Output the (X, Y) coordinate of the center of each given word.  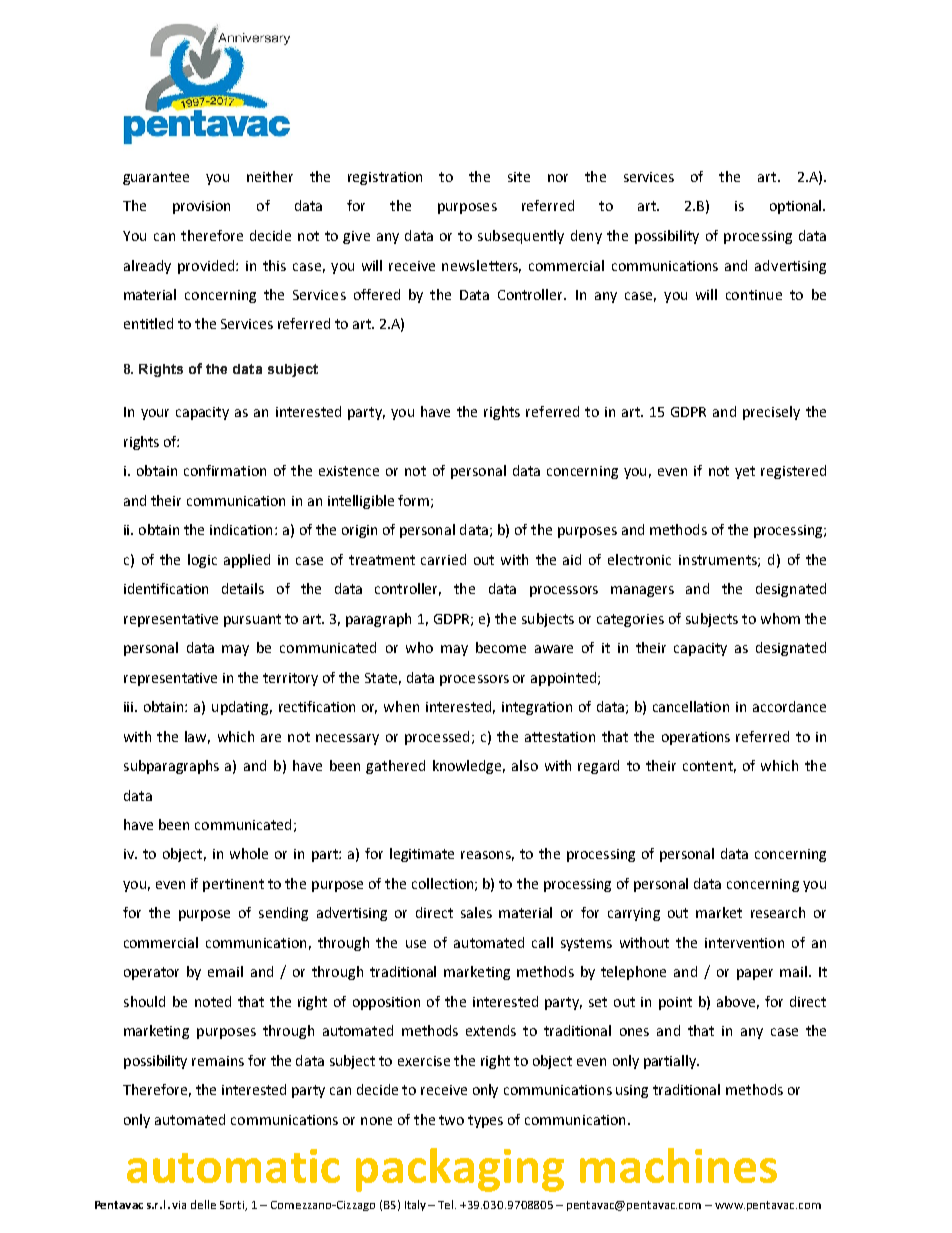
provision (201, 207)
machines (678, 1165)
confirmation (225, 470)
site (519, 177)
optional (797, 207)
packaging (460, 1170)
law (197, 737)
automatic (233, 1166)
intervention (744, 943)
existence (349, 471)
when (401, 706)
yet (745, 472)
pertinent (233, 885)
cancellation (691, 706)
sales (476, 912)
